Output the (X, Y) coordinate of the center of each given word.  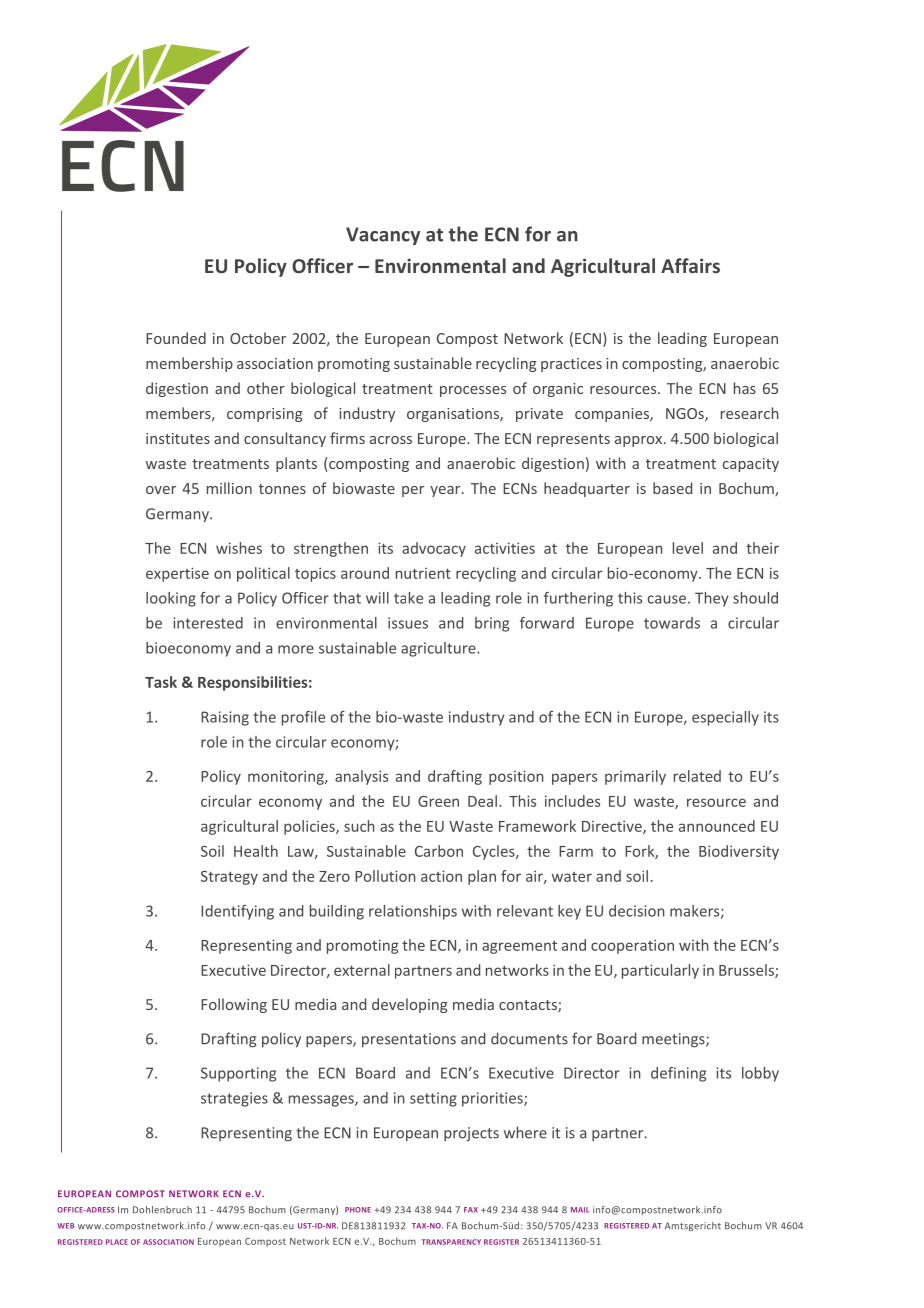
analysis (361, 777)
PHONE (358, 1210)
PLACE (117, 1242)
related (697, 776)
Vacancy (383, 236)
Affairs (690, 265)
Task (161, 682)
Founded (176, 338)
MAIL (580, 1210)
